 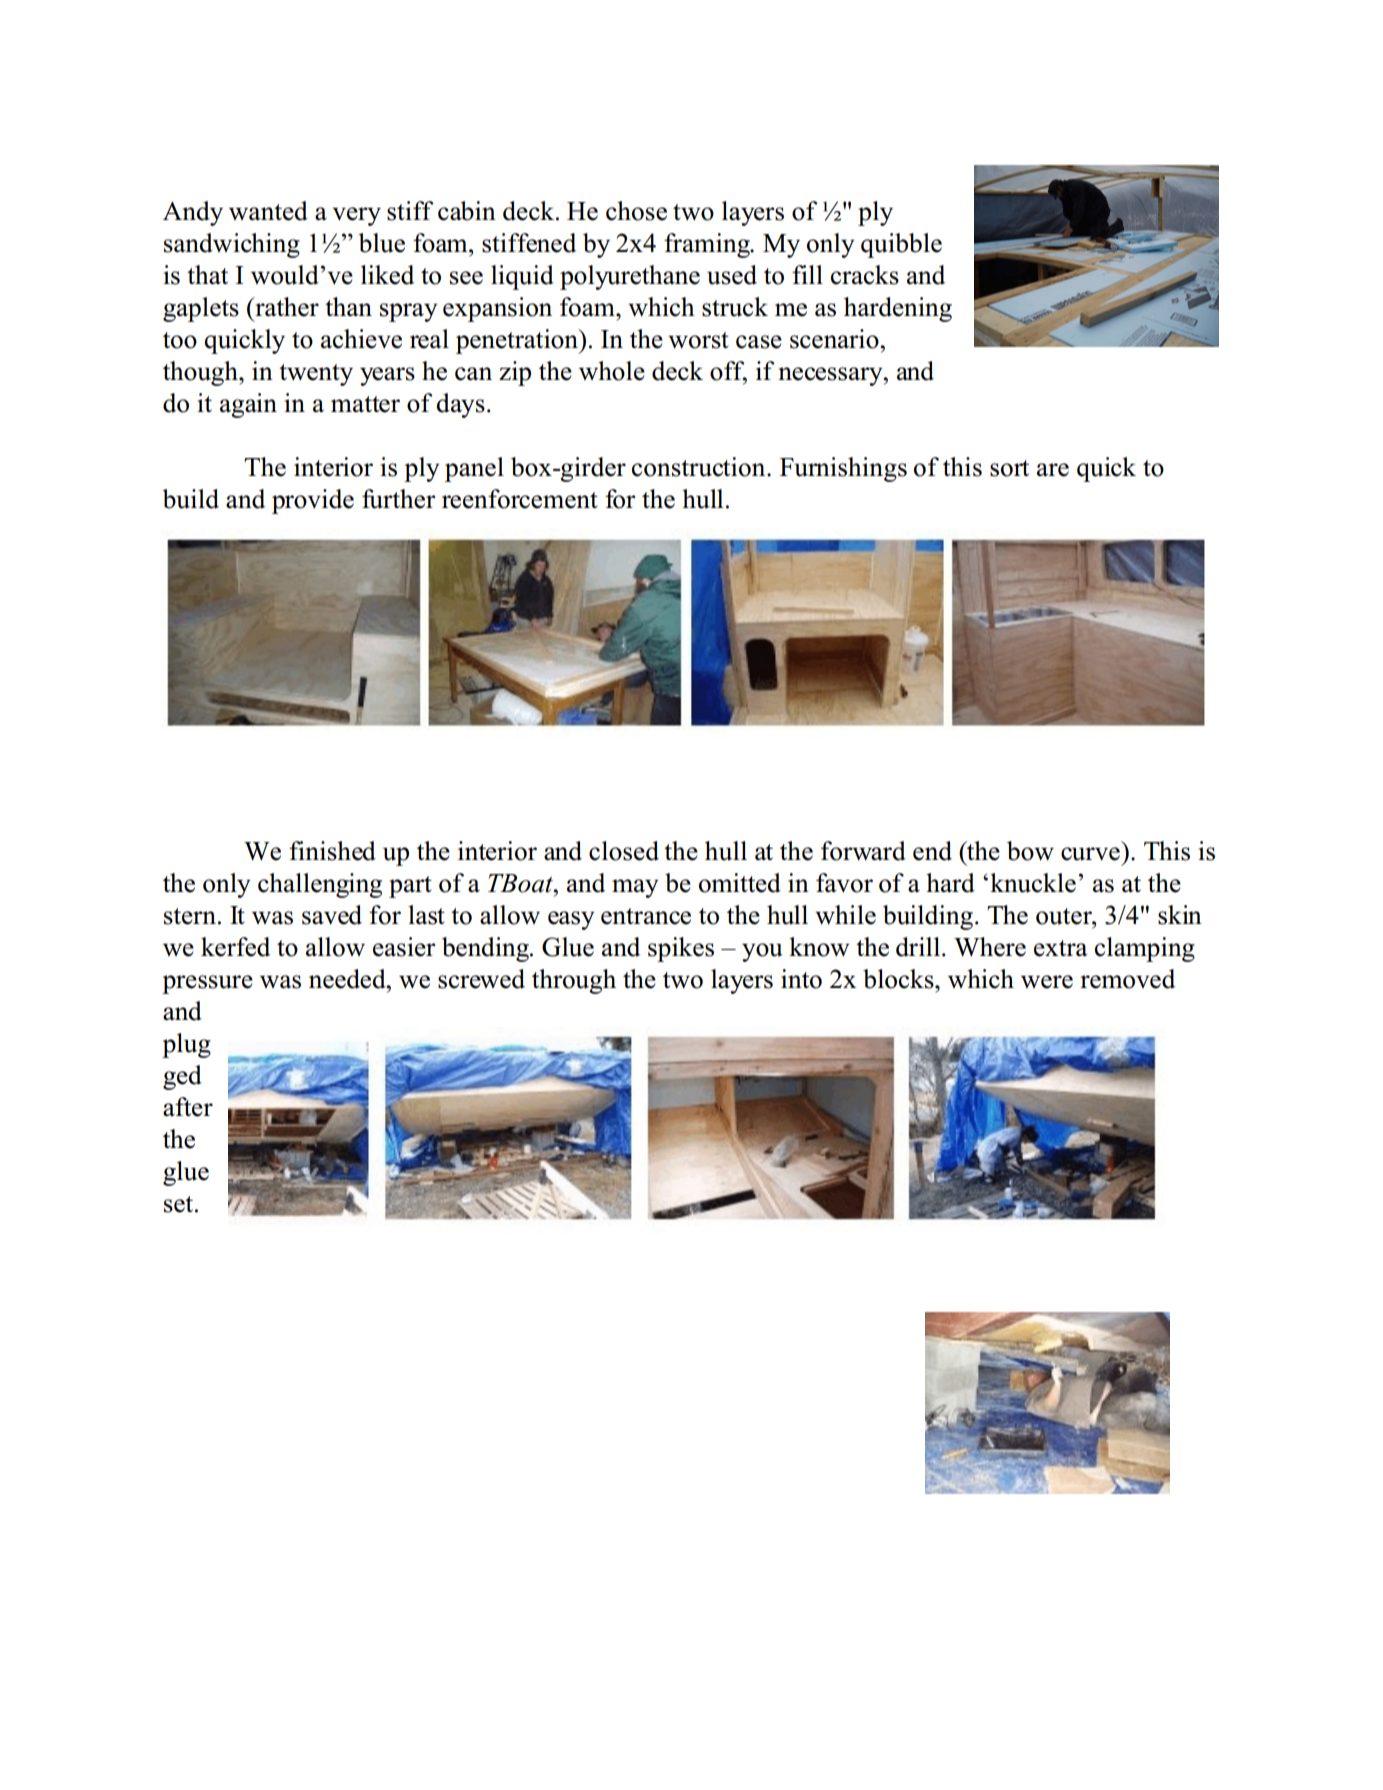 I want to click on quibble, so click(x=901, y=245).
